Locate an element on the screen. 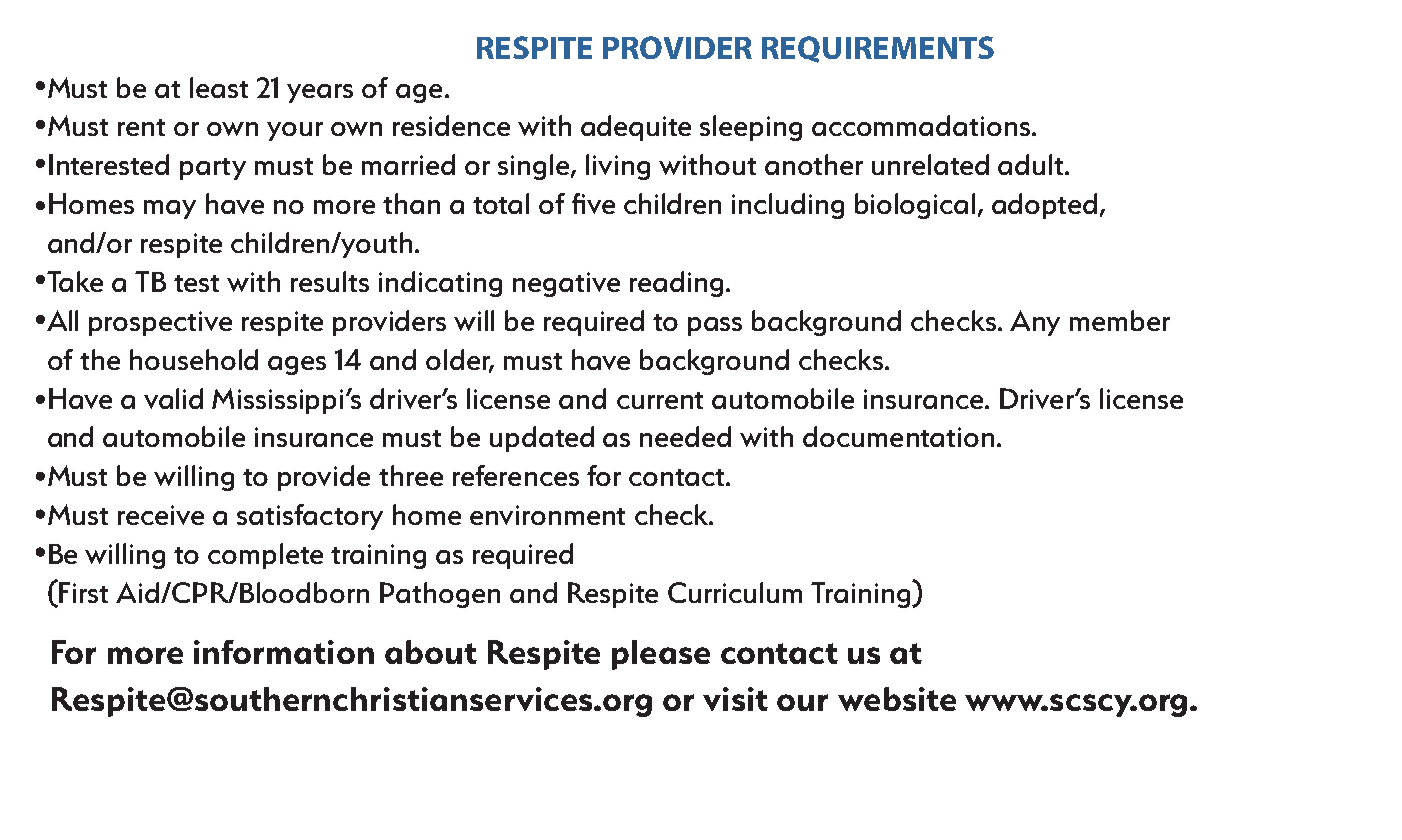 The height and width of the screenshot is (840, 1402). please is located at coordinates (661, 655).
